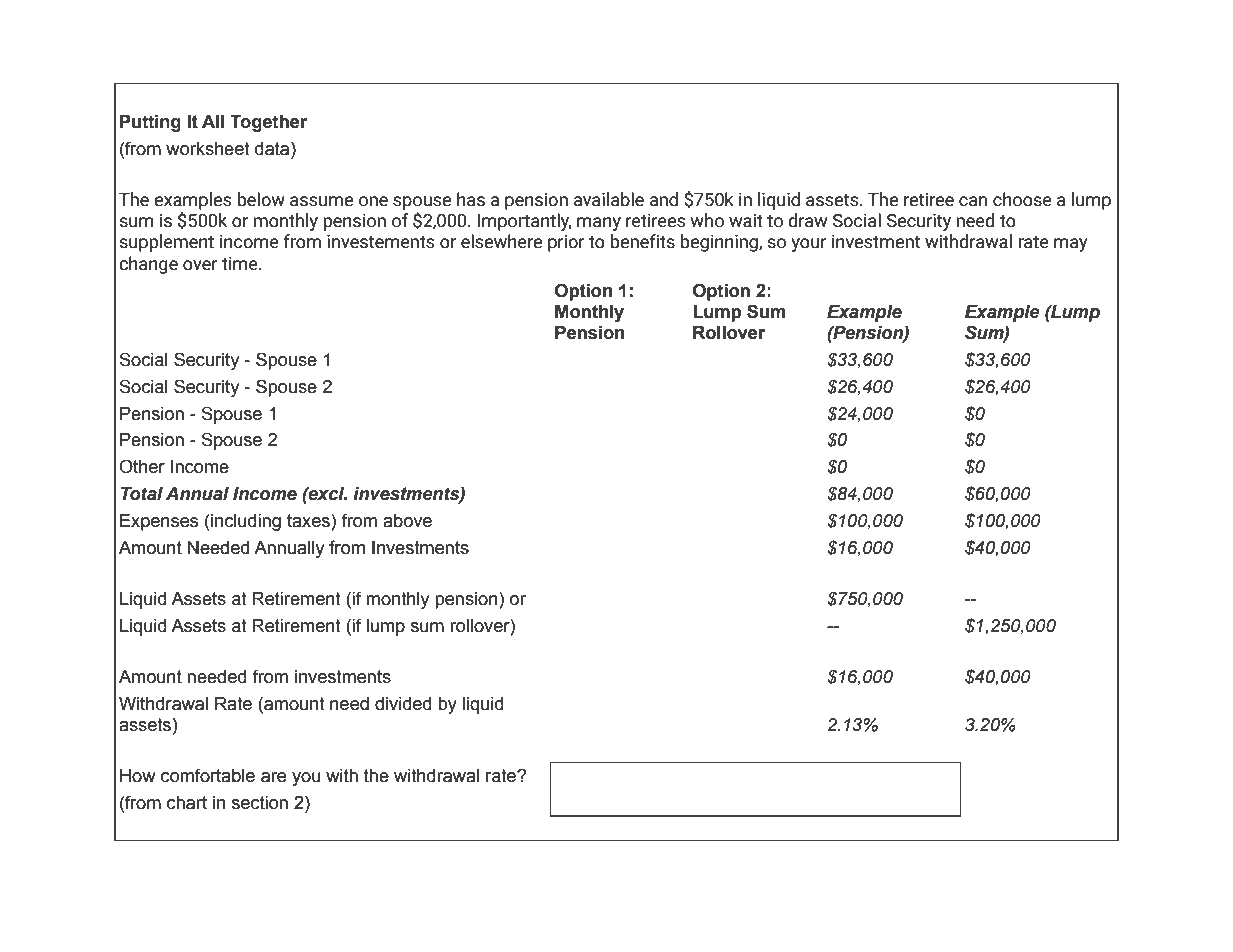  What do you see at coordinates (208, 775) in the page?
I see `comfortable` at bounding box center [208, 775].
